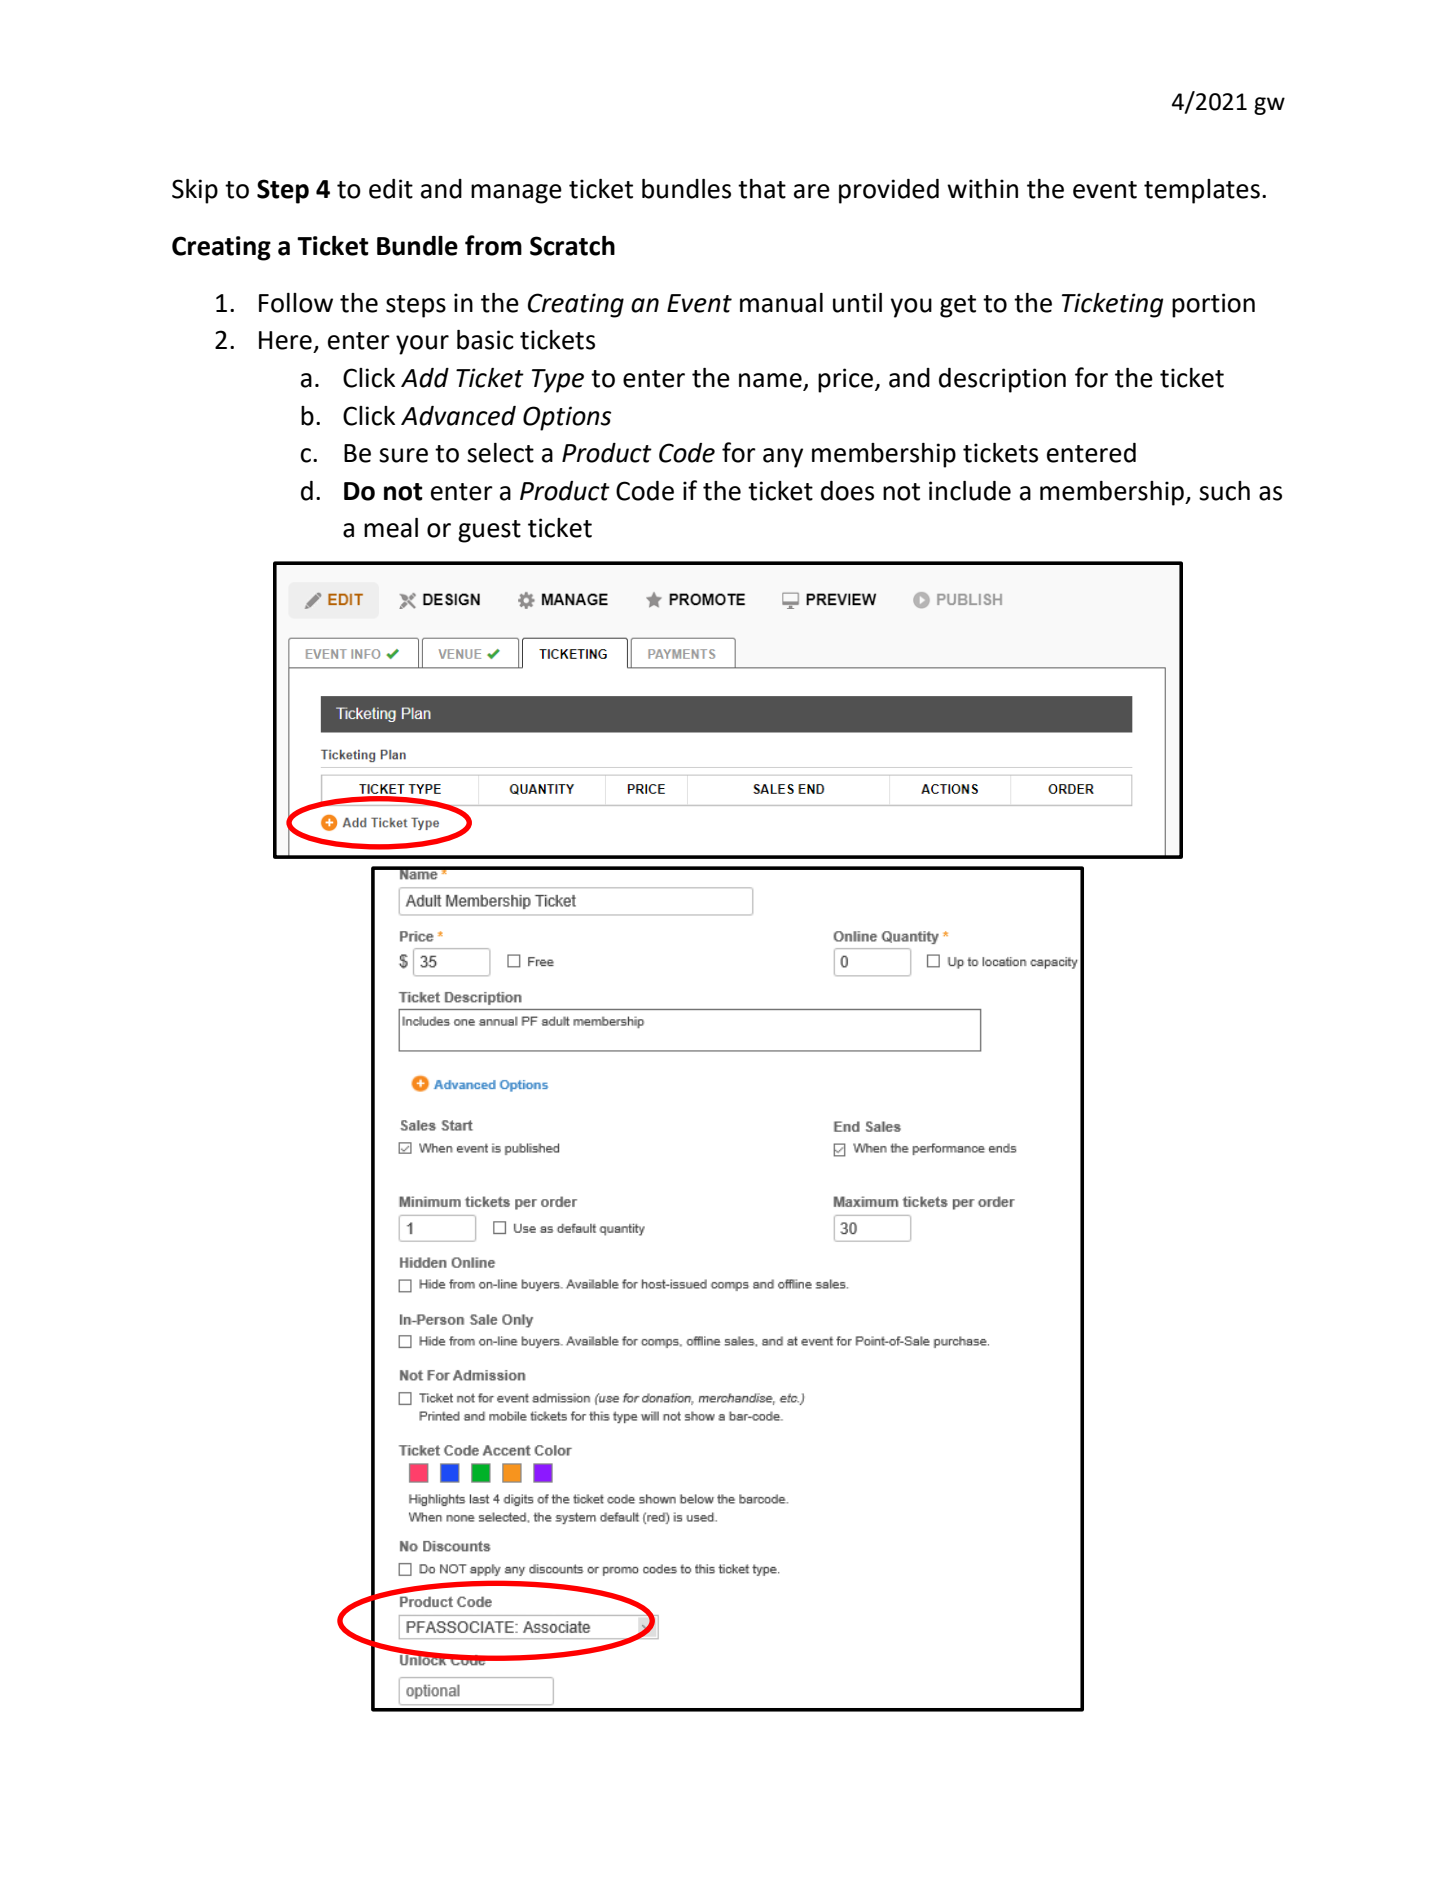 This page has height=1884, width=1456. I want to click on Follow, so click(296, 303).
